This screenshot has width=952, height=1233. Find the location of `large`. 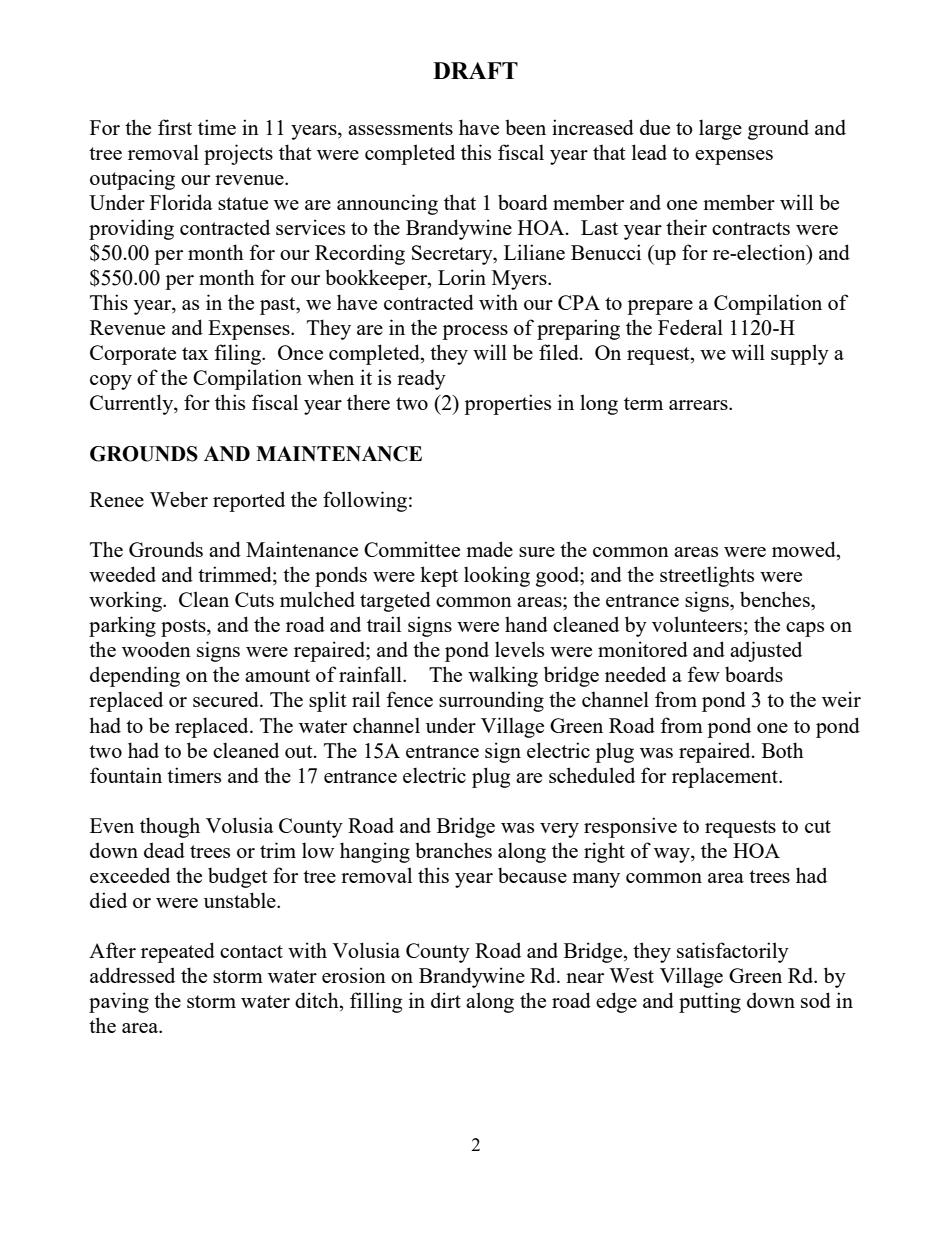

large is located at coordinates (720, 129).
